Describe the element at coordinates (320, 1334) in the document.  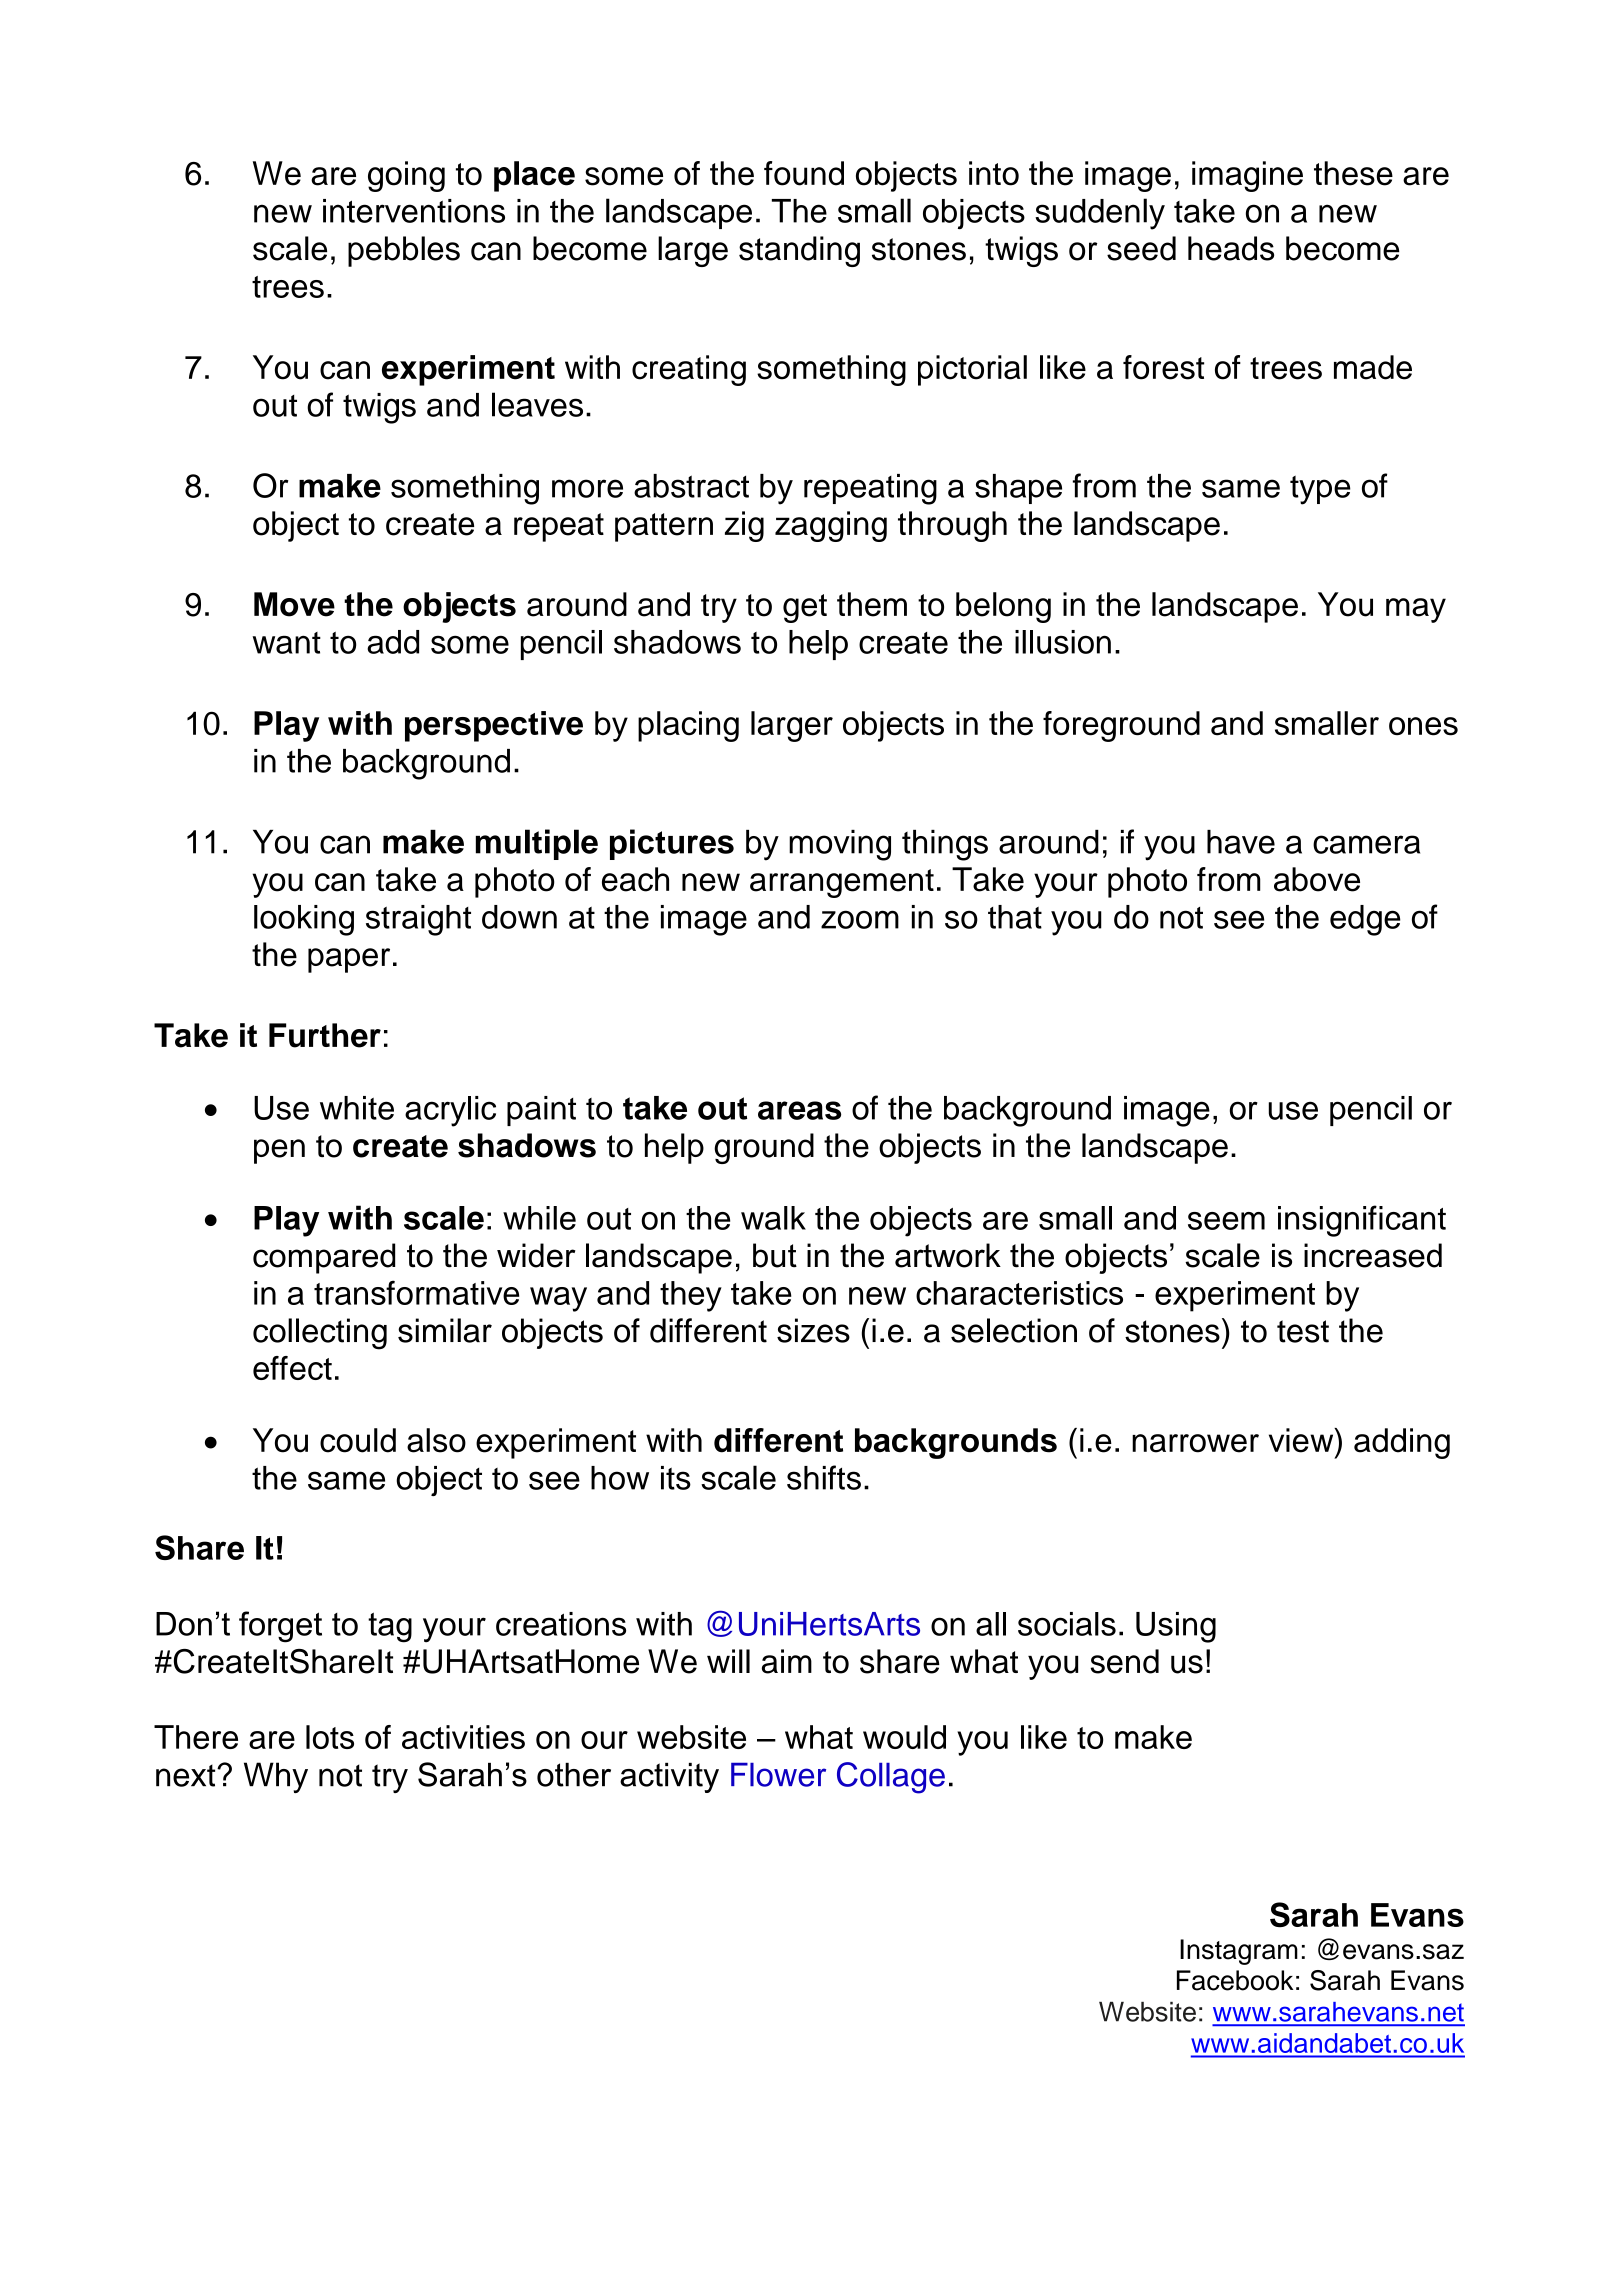
I see `collecting` at that location.
